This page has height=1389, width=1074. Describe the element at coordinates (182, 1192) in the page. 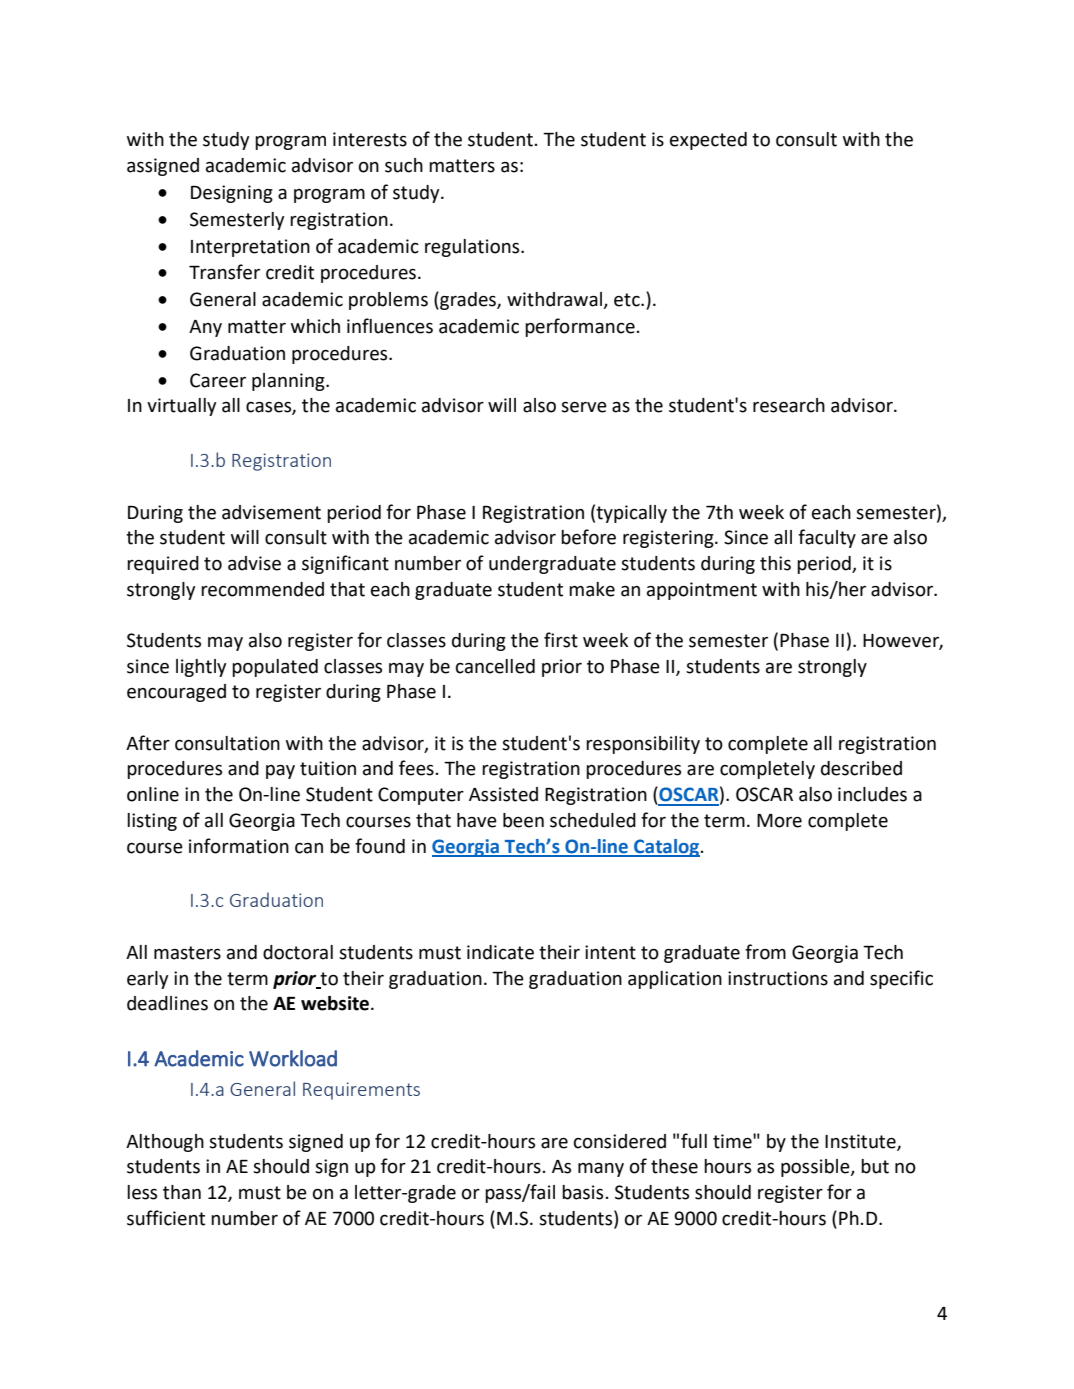

I see `than` at that location.
